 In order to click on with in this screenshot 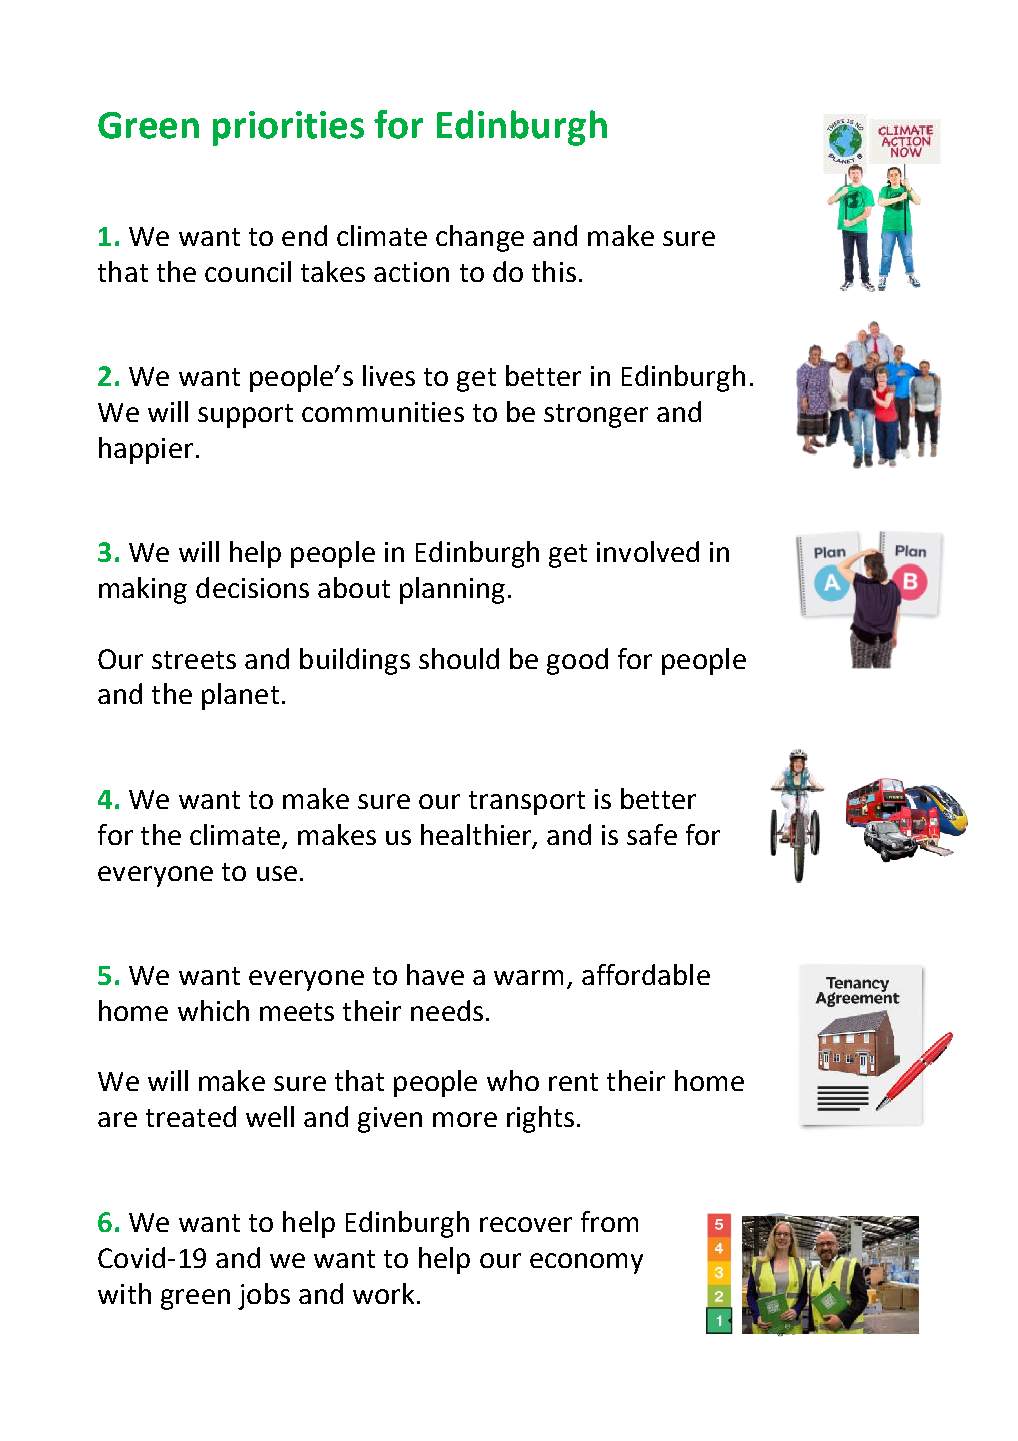, I will do `click(124, 1293)`.
